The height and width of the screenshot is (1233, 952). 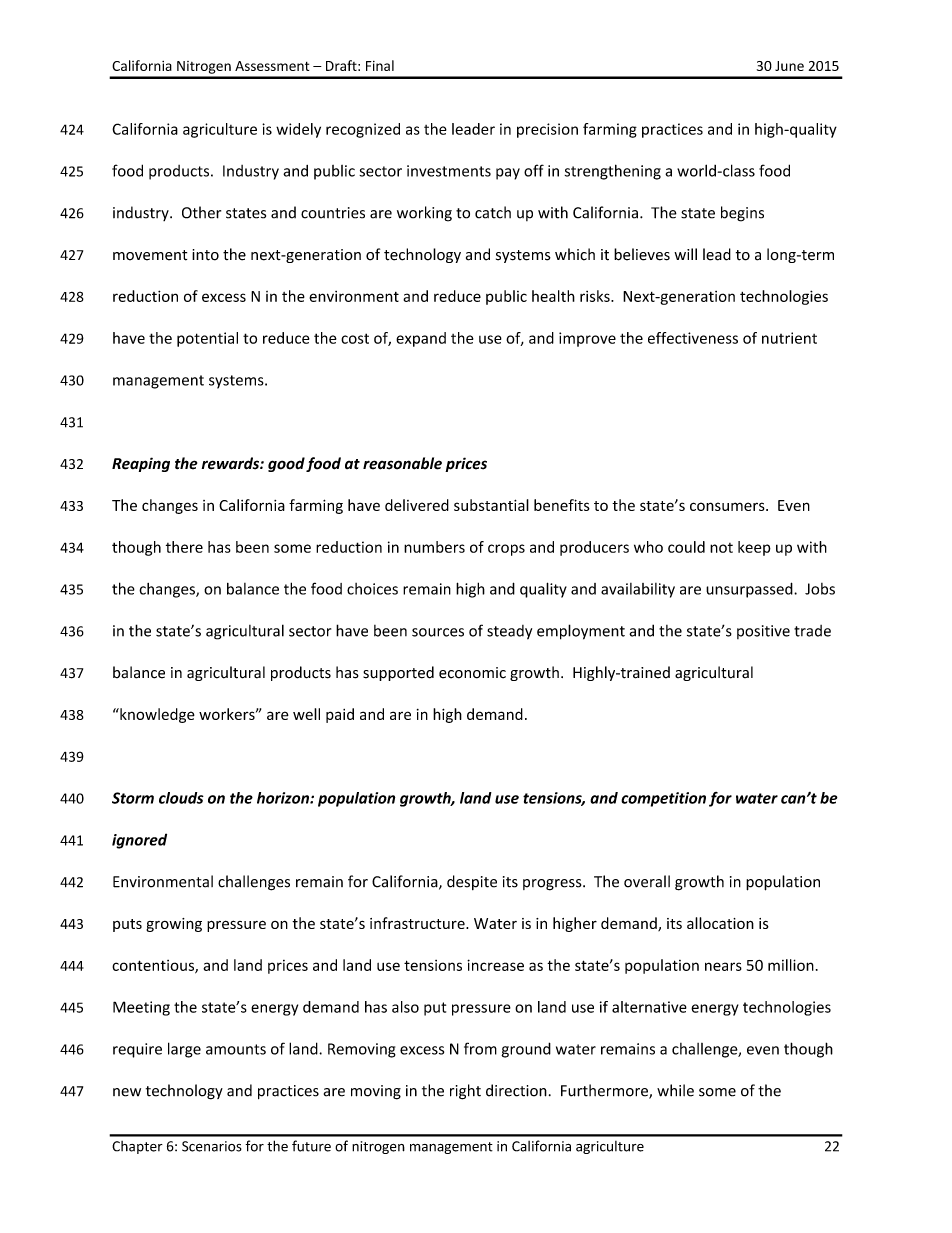 I want to click on Assessment, so click(x=272, y=66).
